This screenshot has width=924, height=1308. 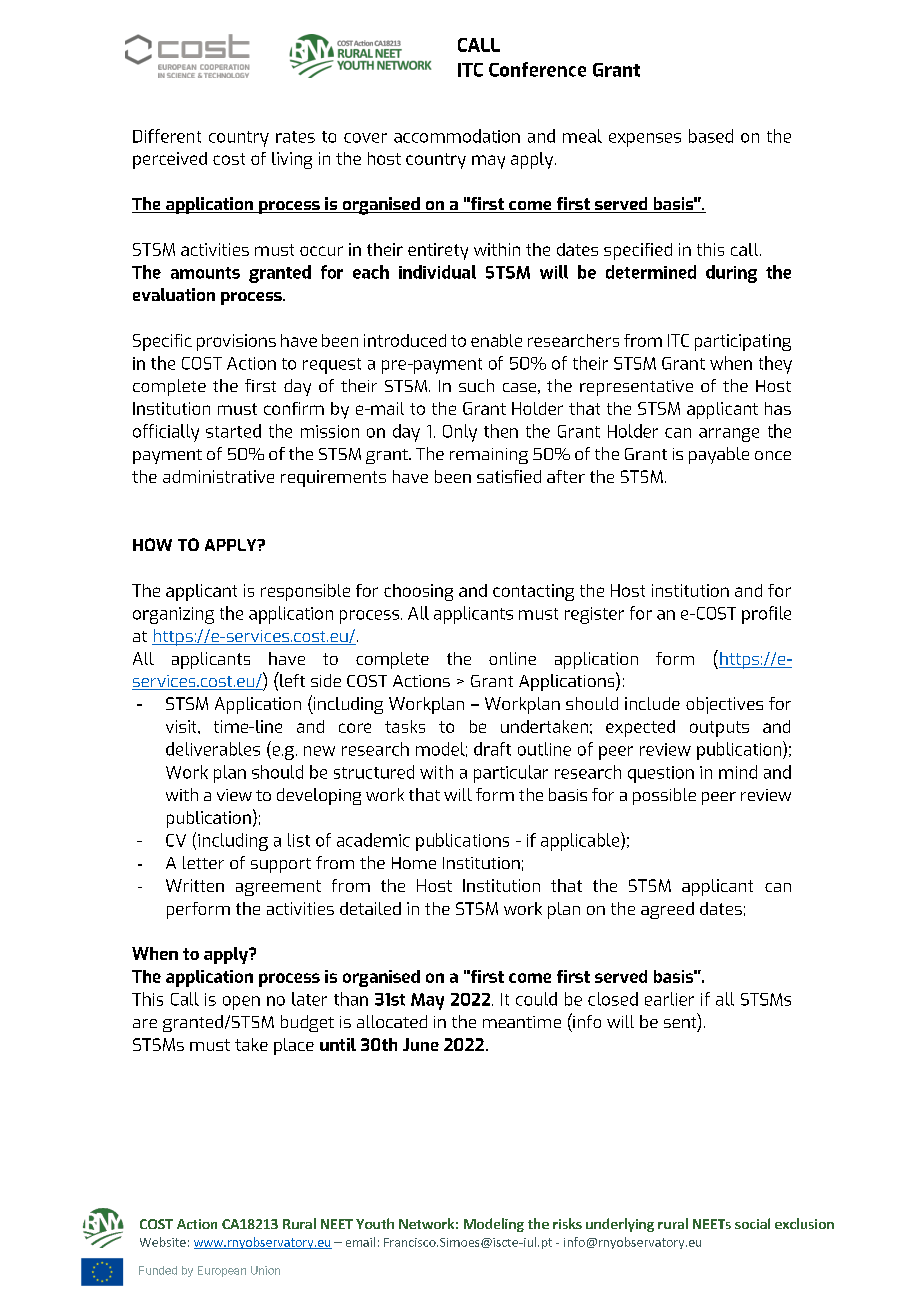 What do you see at coordinates (167, 136) in the screenshot?
I see `Different` at bounding box center [167, 136].
